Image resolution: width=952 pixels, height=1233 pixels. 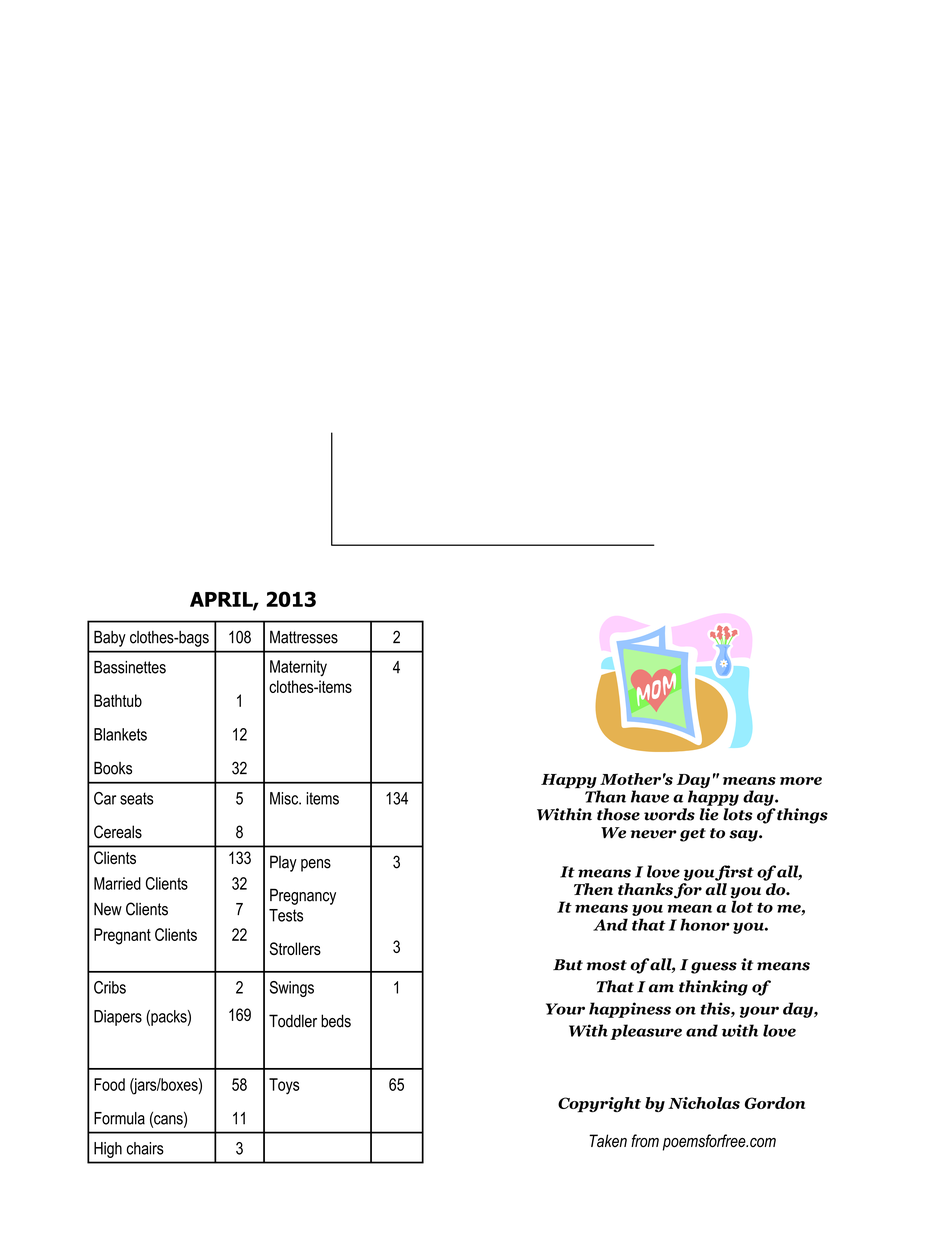 What do you see at coordinates (117, 883) in the screenshot?
I see `Married` at bounding box center [117, 883].
